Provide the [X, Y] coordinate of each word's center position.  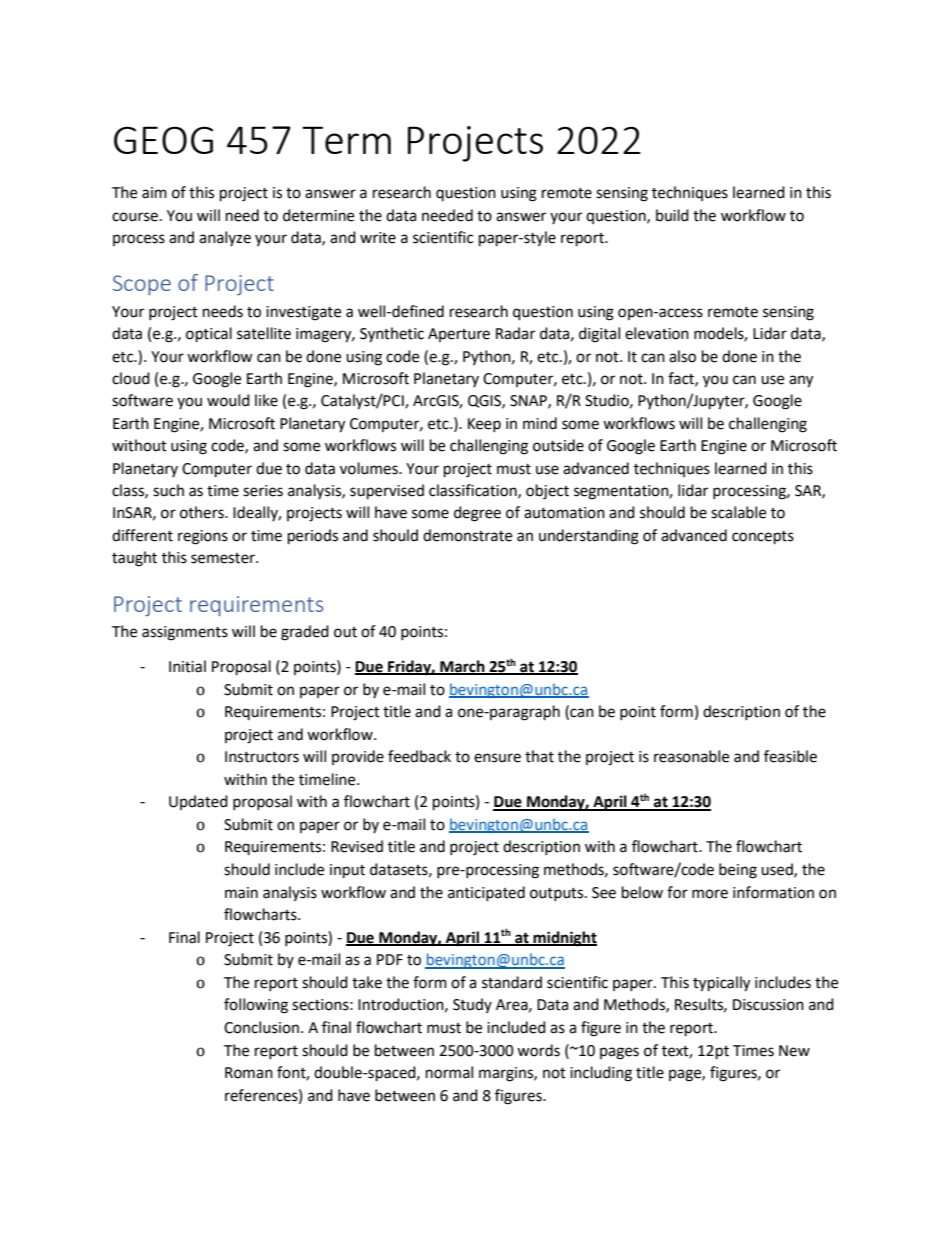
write [378, 238]
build [672, 215]
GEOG [163, 140]
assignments [185, 633]
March [462, 667]
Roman [249, 1073]
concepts [763, 538]
